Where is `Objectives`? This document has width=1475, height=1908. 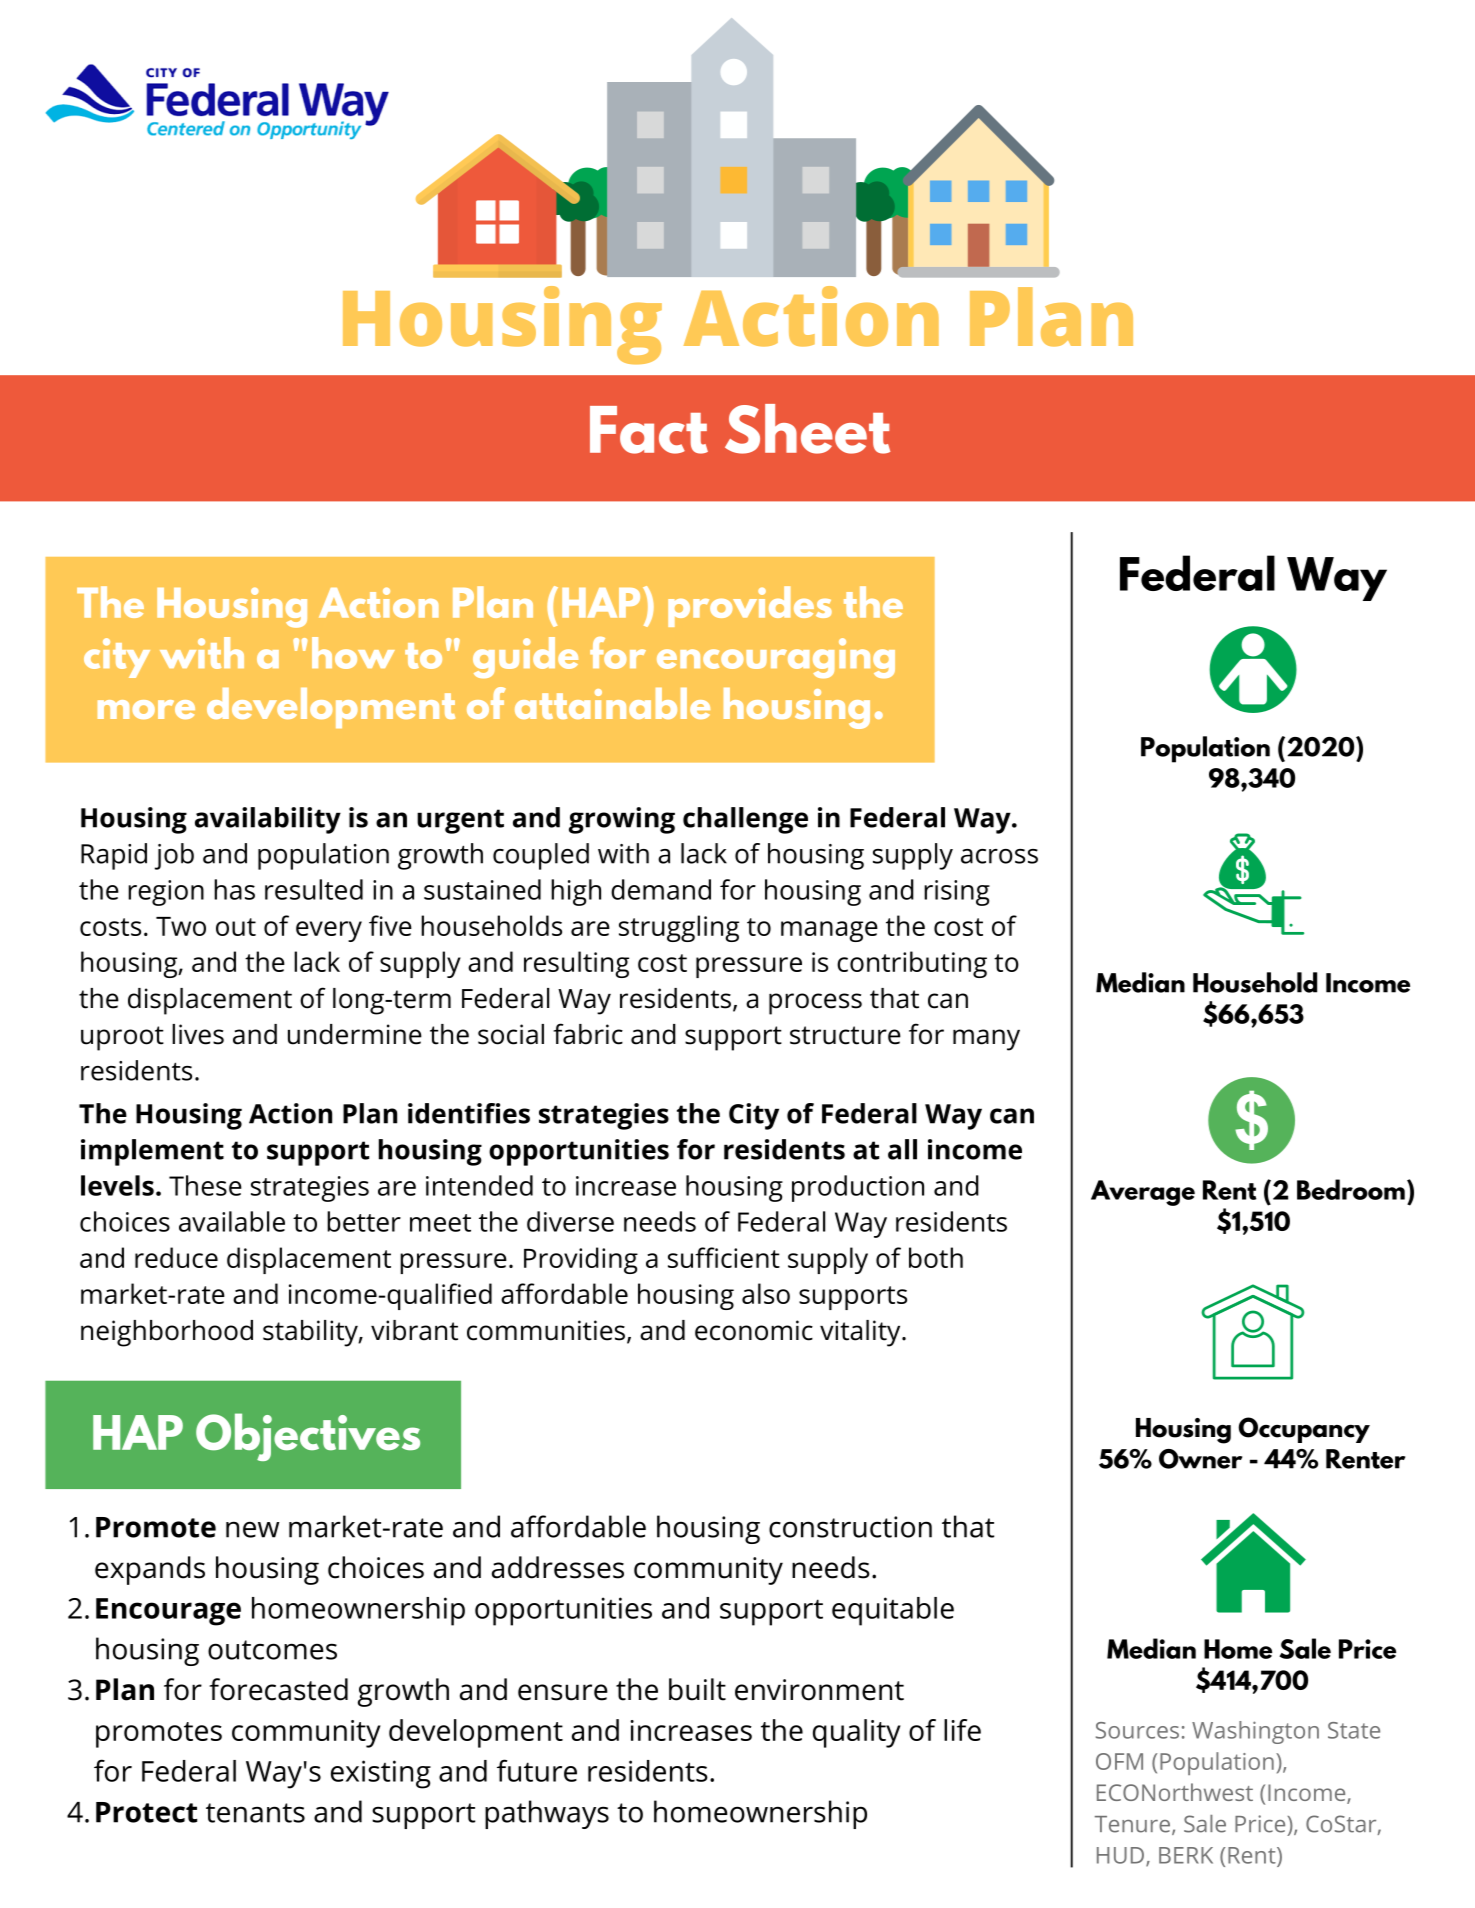 Objectives is located at coordinates (308, 1437).
